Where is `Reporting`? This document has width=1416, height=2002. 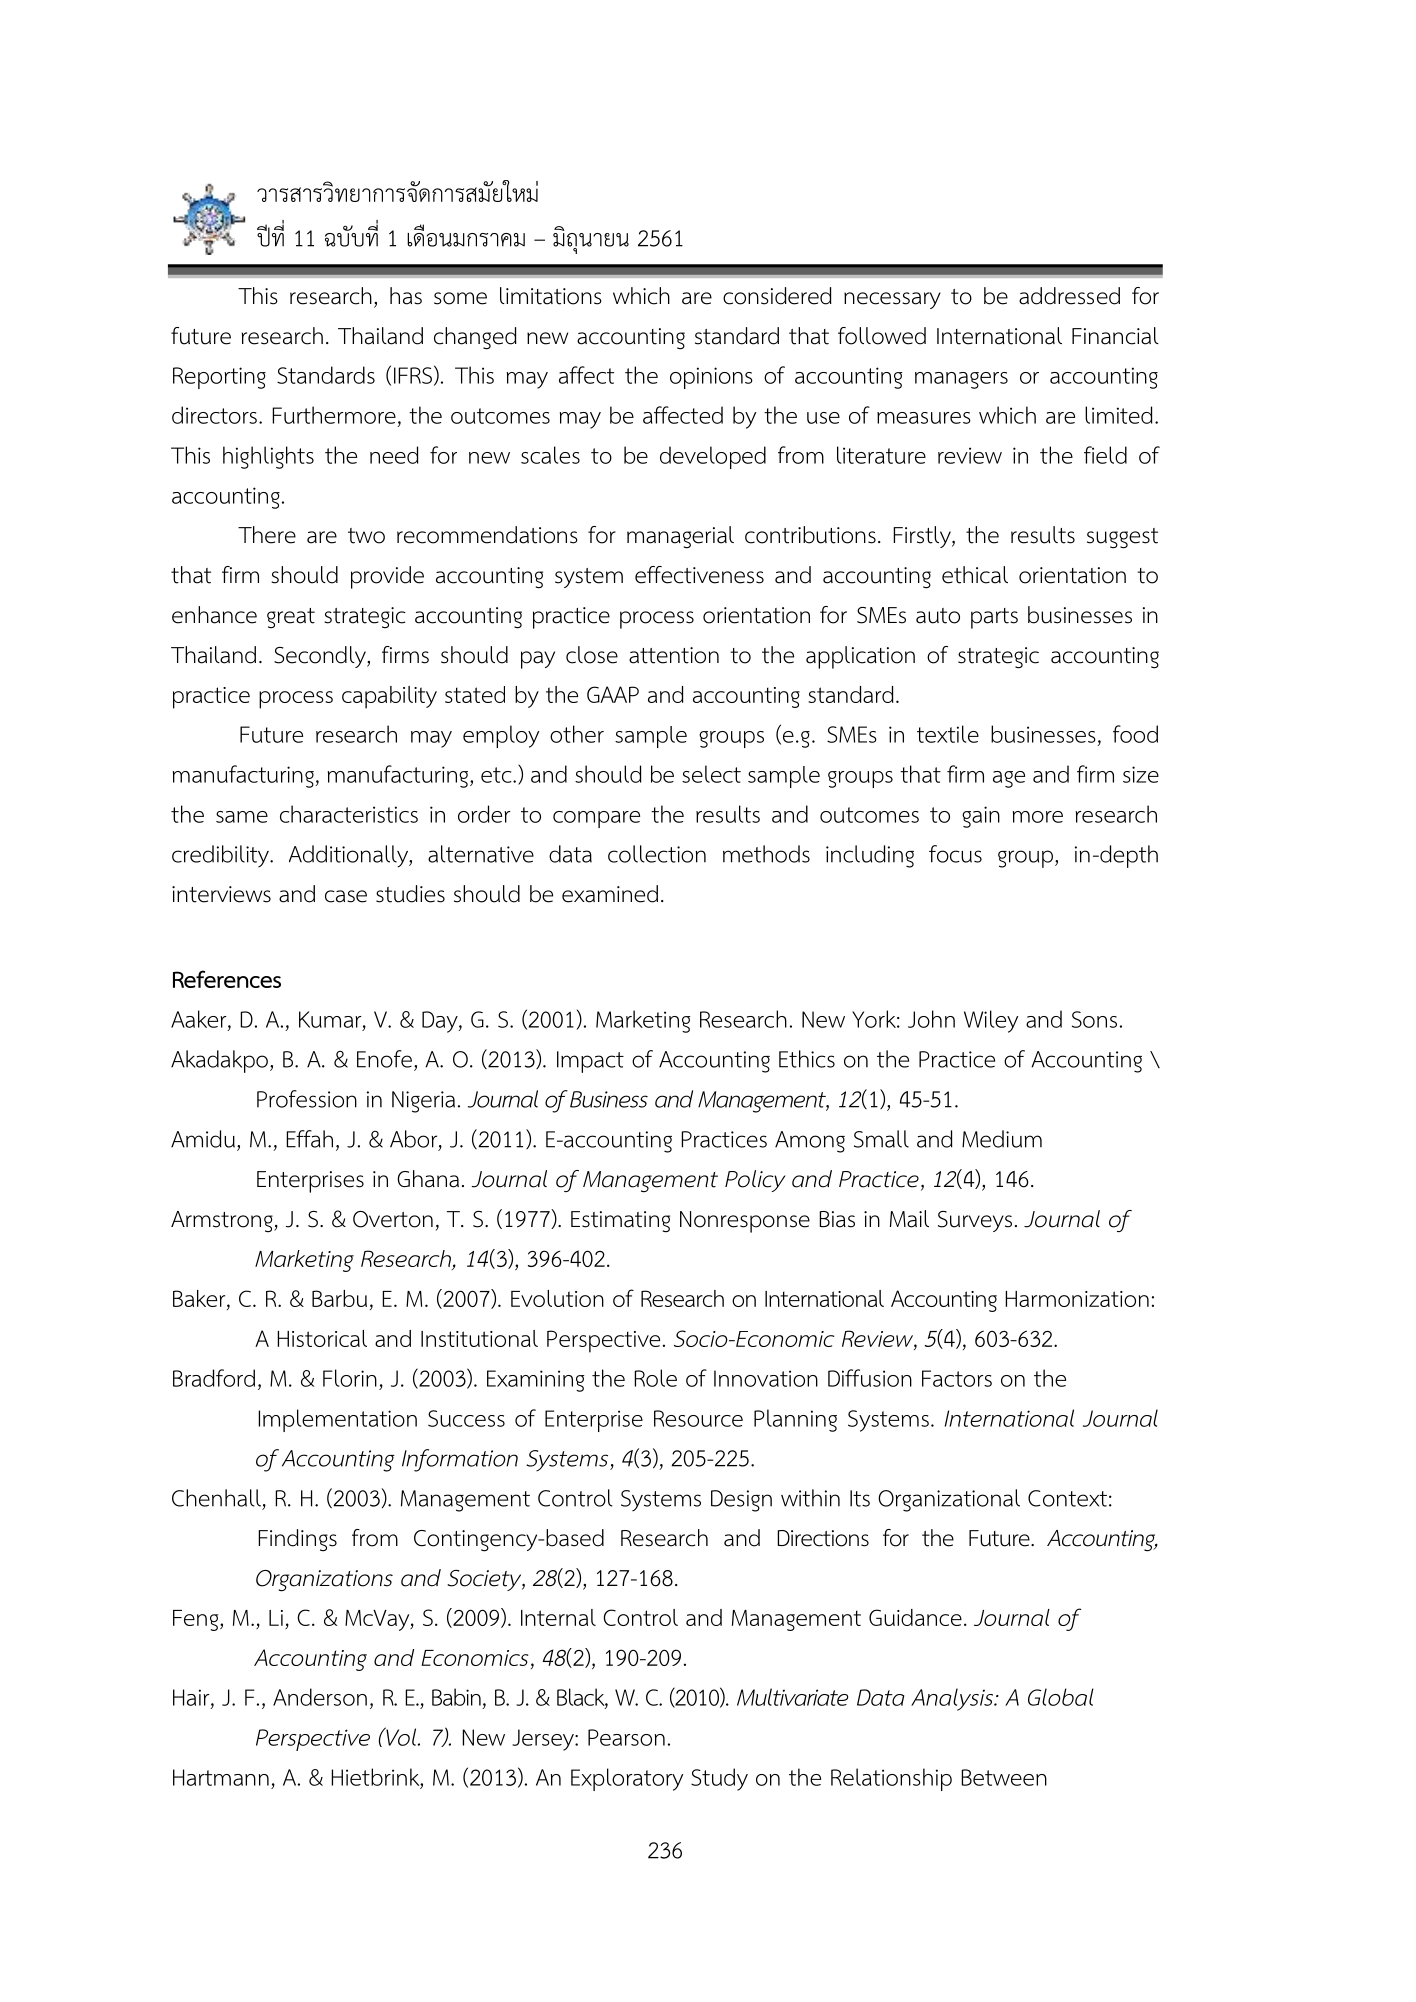 Reporting is located at coordinates (219, 378).
